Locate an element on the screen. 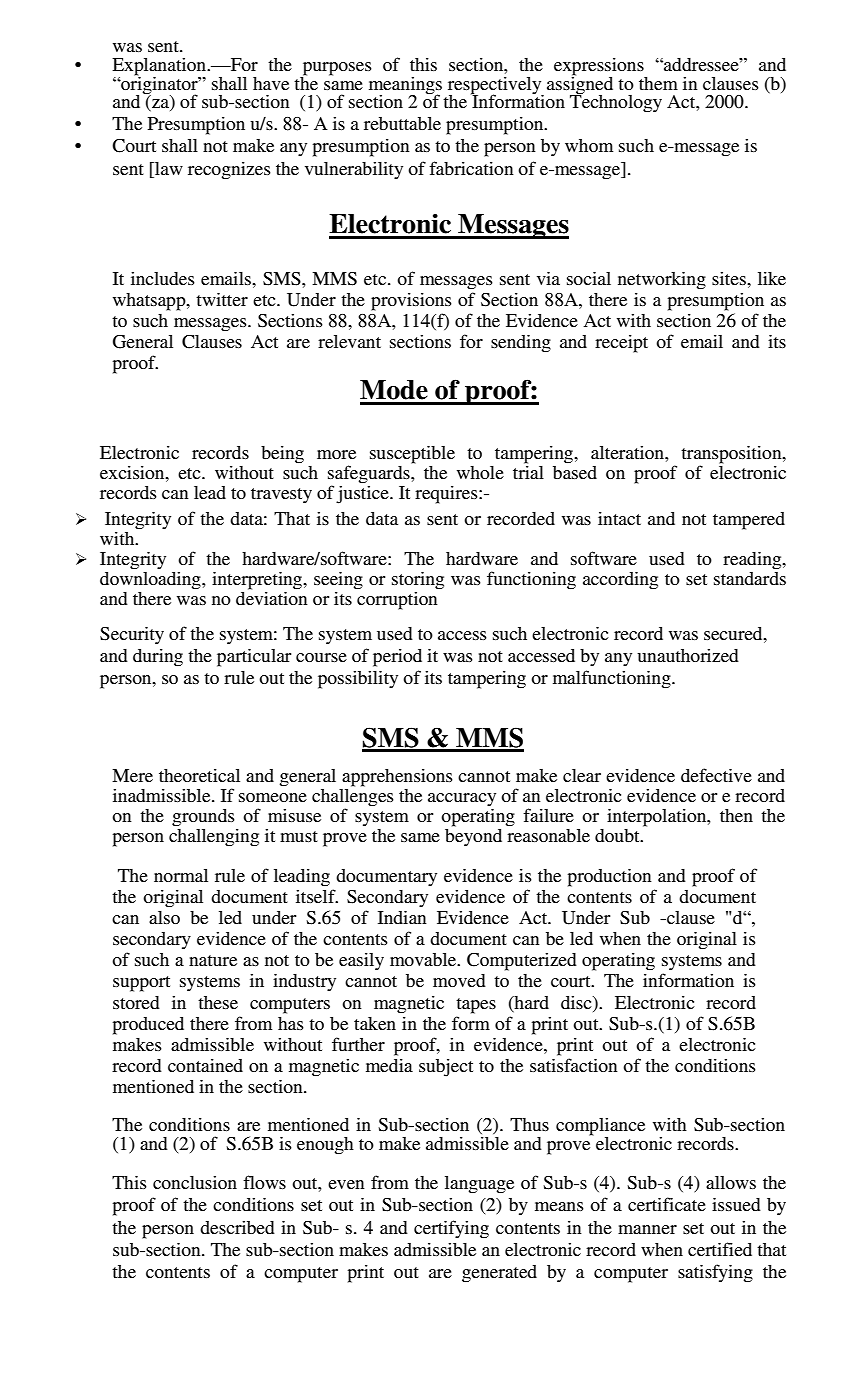  production is located at coordinates (610, 877).
